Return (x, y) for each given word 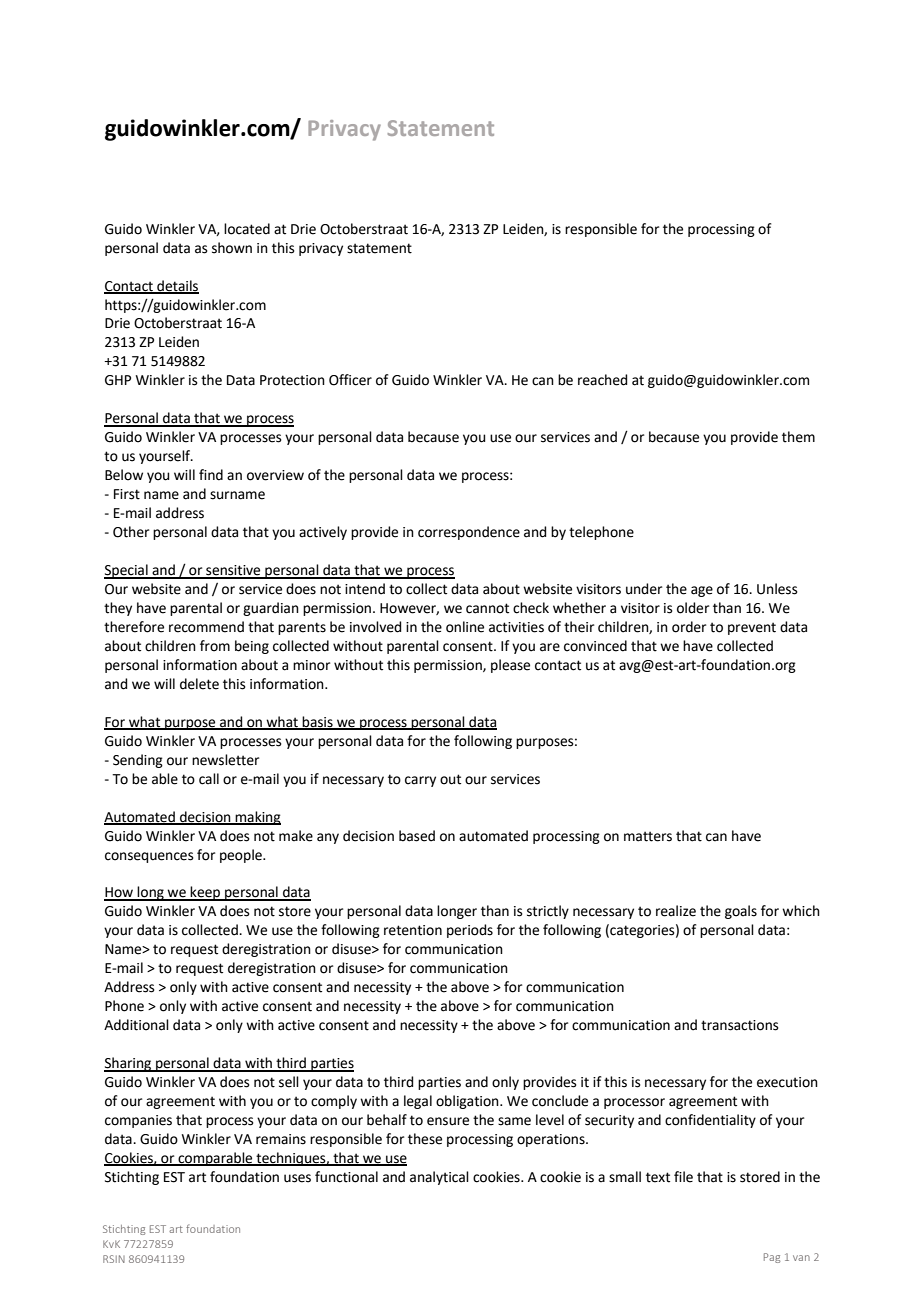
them (798, 437)
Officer (350, 380)
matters (648, 836)
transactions (740, 1025)
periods (470, 931)
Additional (136, 1025)
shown (232, 248)
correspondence (469, 533)
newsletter (225, 760)
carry (420, 781)
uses (297, 1178)
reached (602, 380)
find (211, 475)
